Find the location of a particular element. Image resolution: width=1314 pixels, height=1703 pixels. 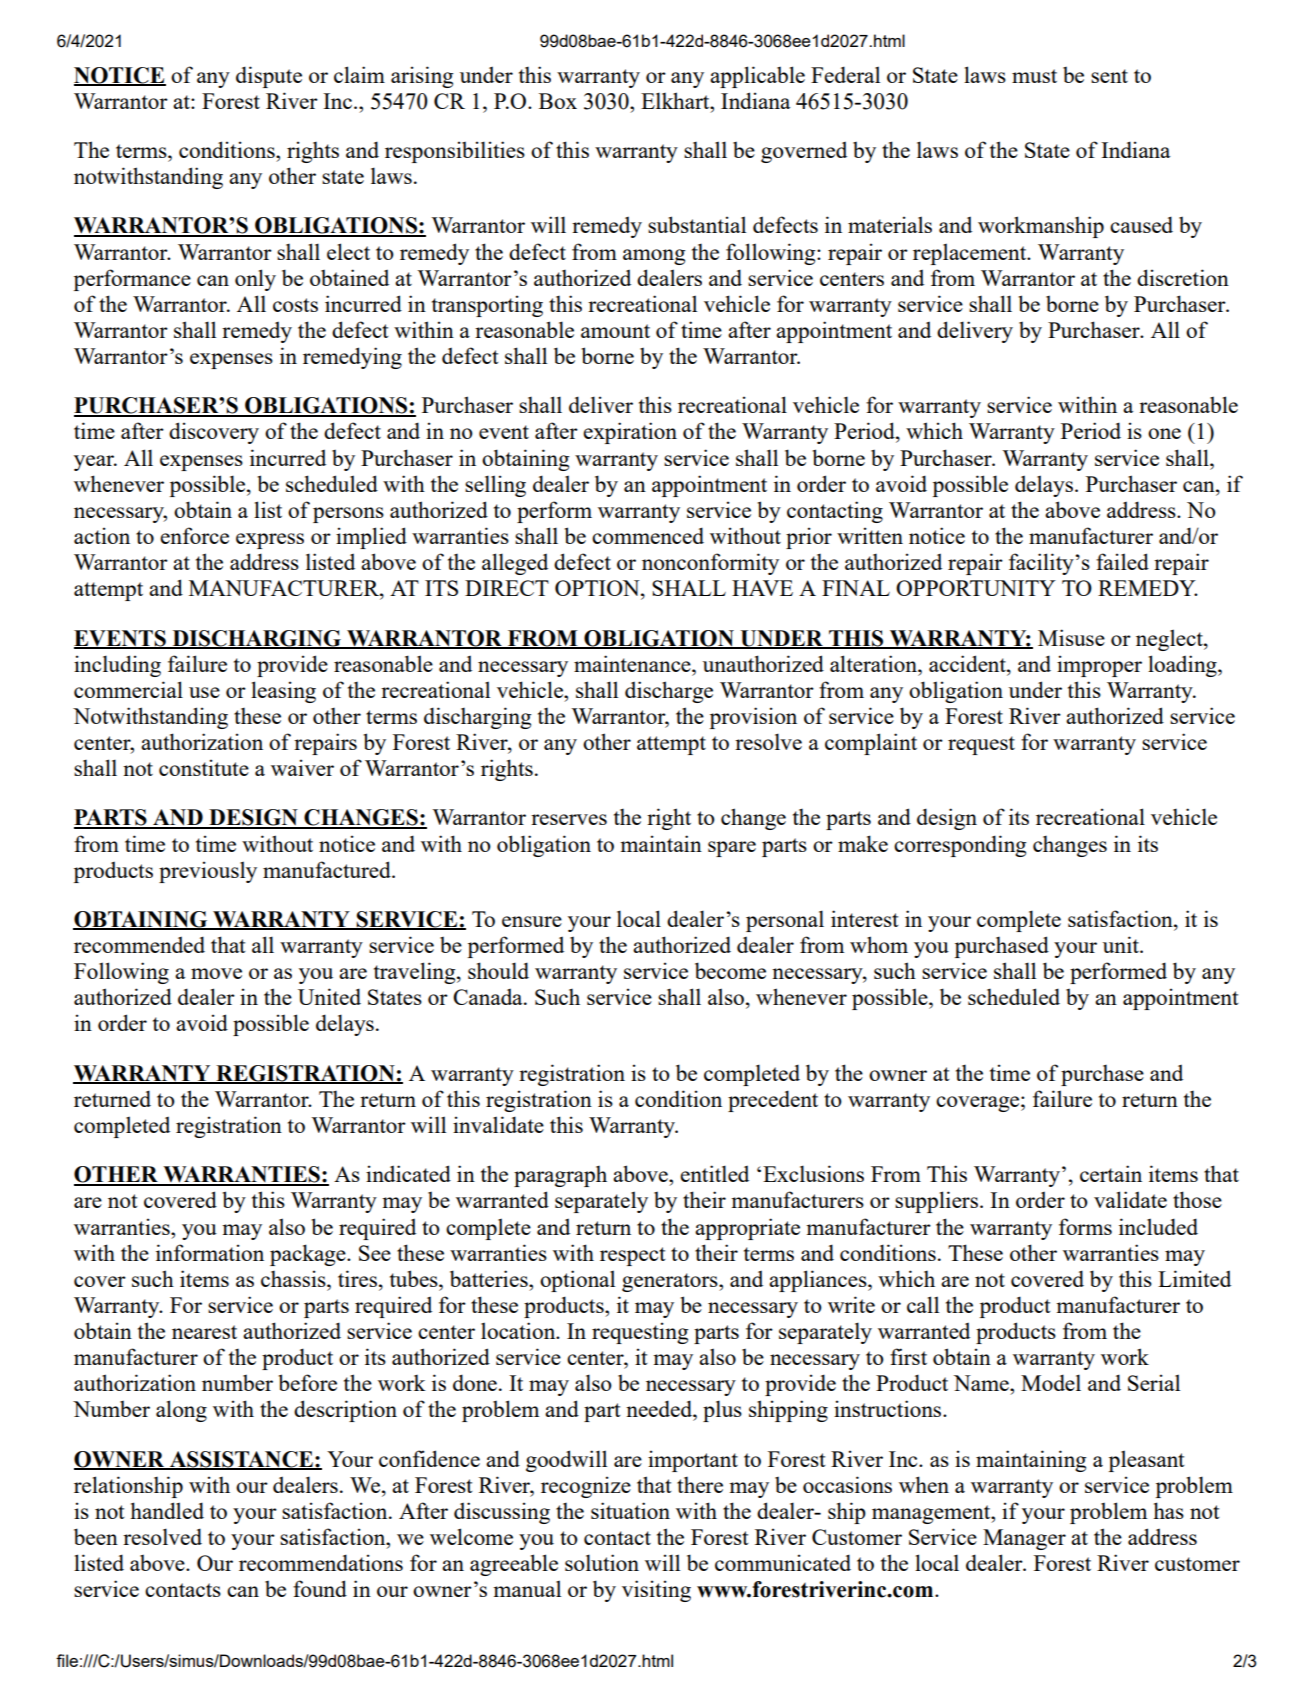

solution is located at coordinates (602, 1562).
